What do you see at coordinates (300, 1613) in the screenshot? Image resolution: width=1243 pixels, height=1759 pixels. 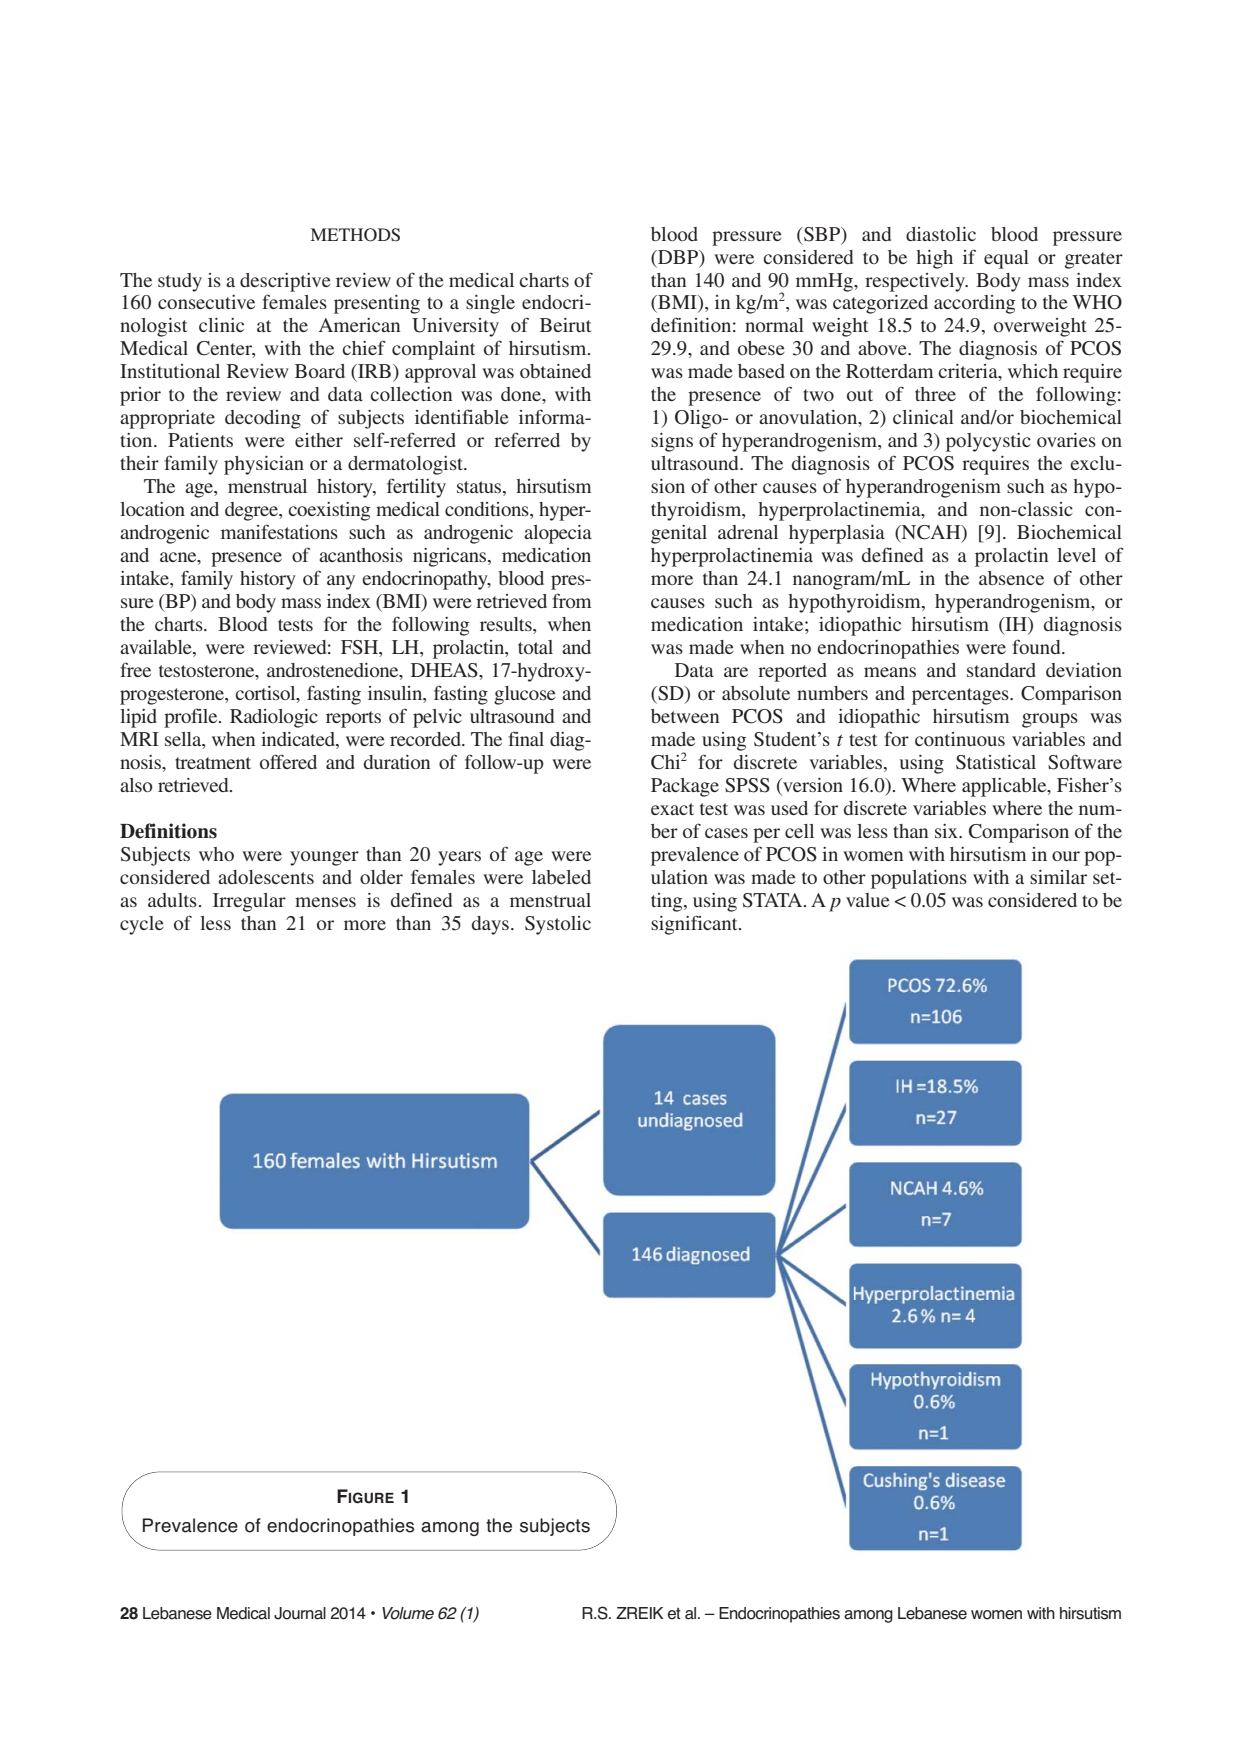 I see `Journal` at bounding box center [300, 1613].
